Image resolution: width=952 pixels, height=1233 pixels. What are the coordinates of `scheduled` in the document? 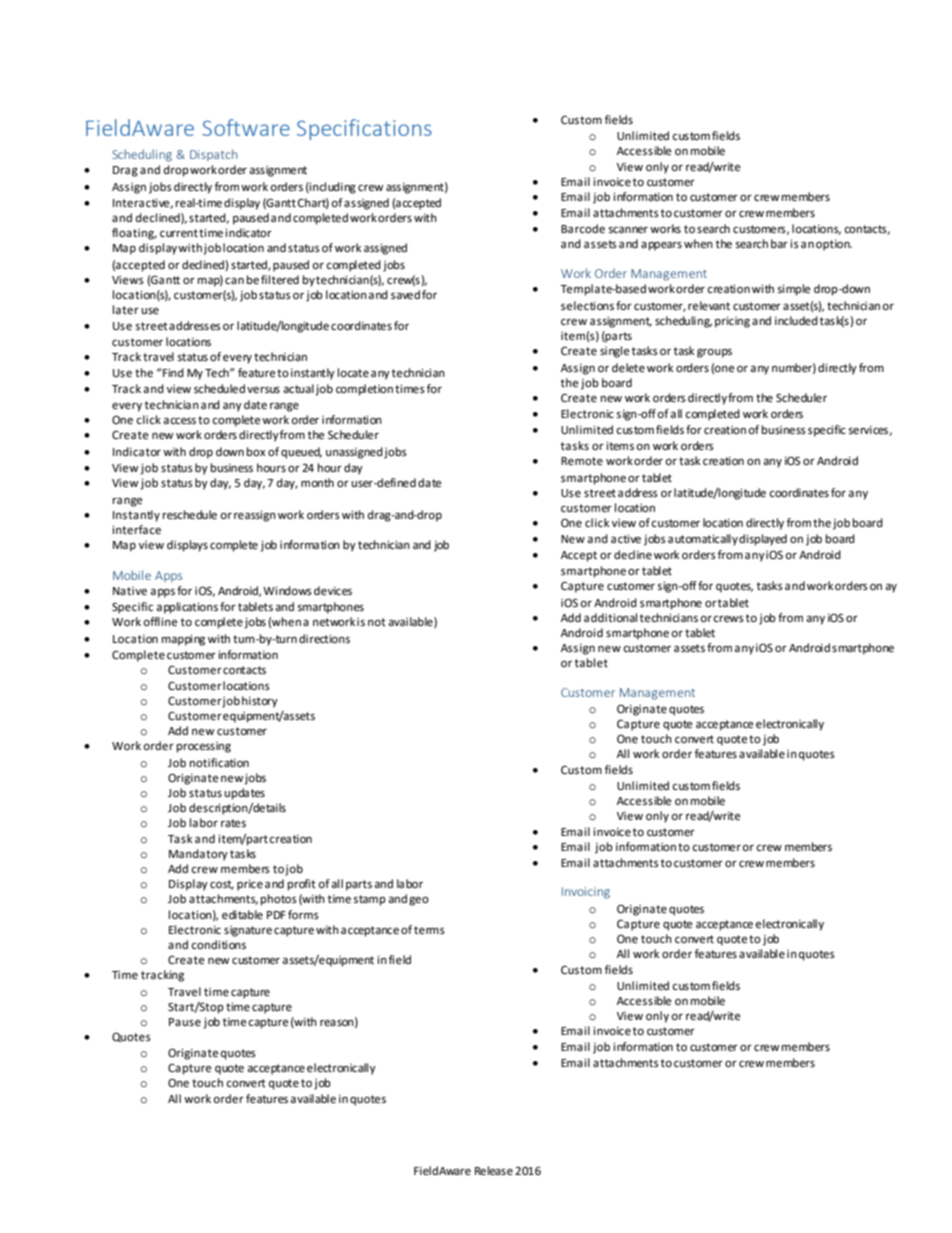 It's located at (219, 389).
